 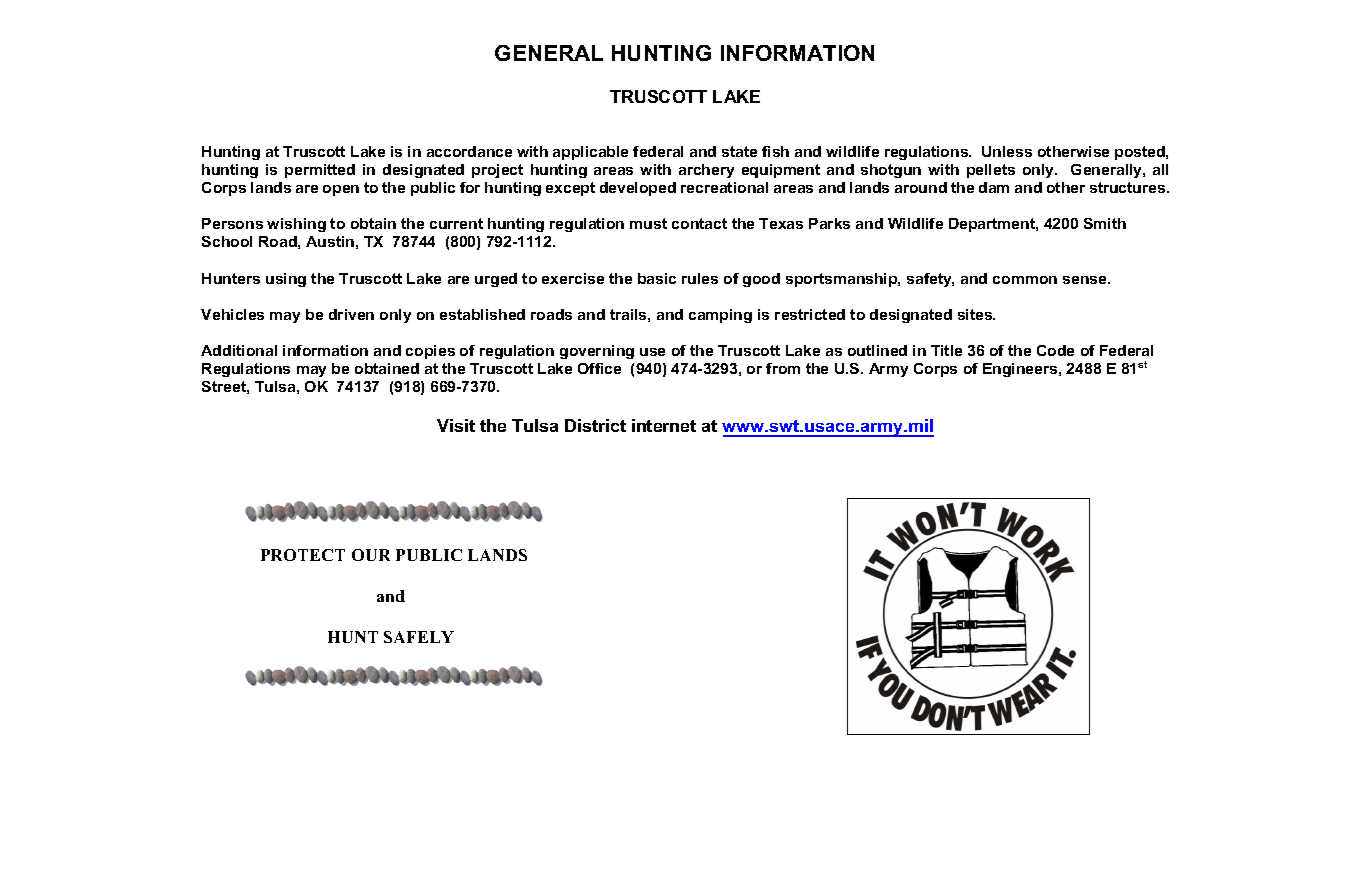 What do you see at coordinates (419, 637) in the image?
I see `SAFELY` at bounding box center [419, 637].
